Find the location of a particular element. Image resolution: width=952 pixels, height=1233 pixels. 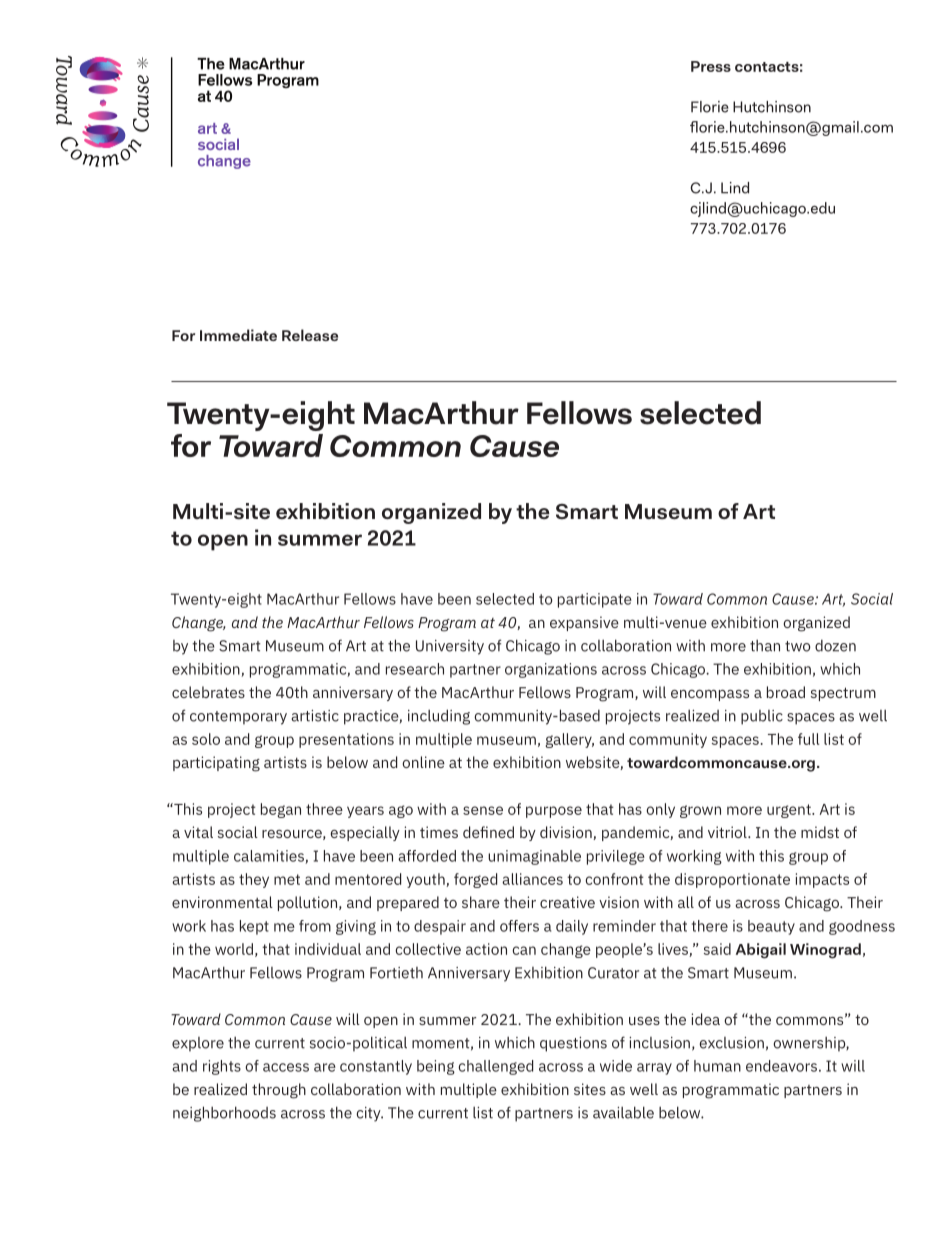

participate is located at coordinates (595, 600).
